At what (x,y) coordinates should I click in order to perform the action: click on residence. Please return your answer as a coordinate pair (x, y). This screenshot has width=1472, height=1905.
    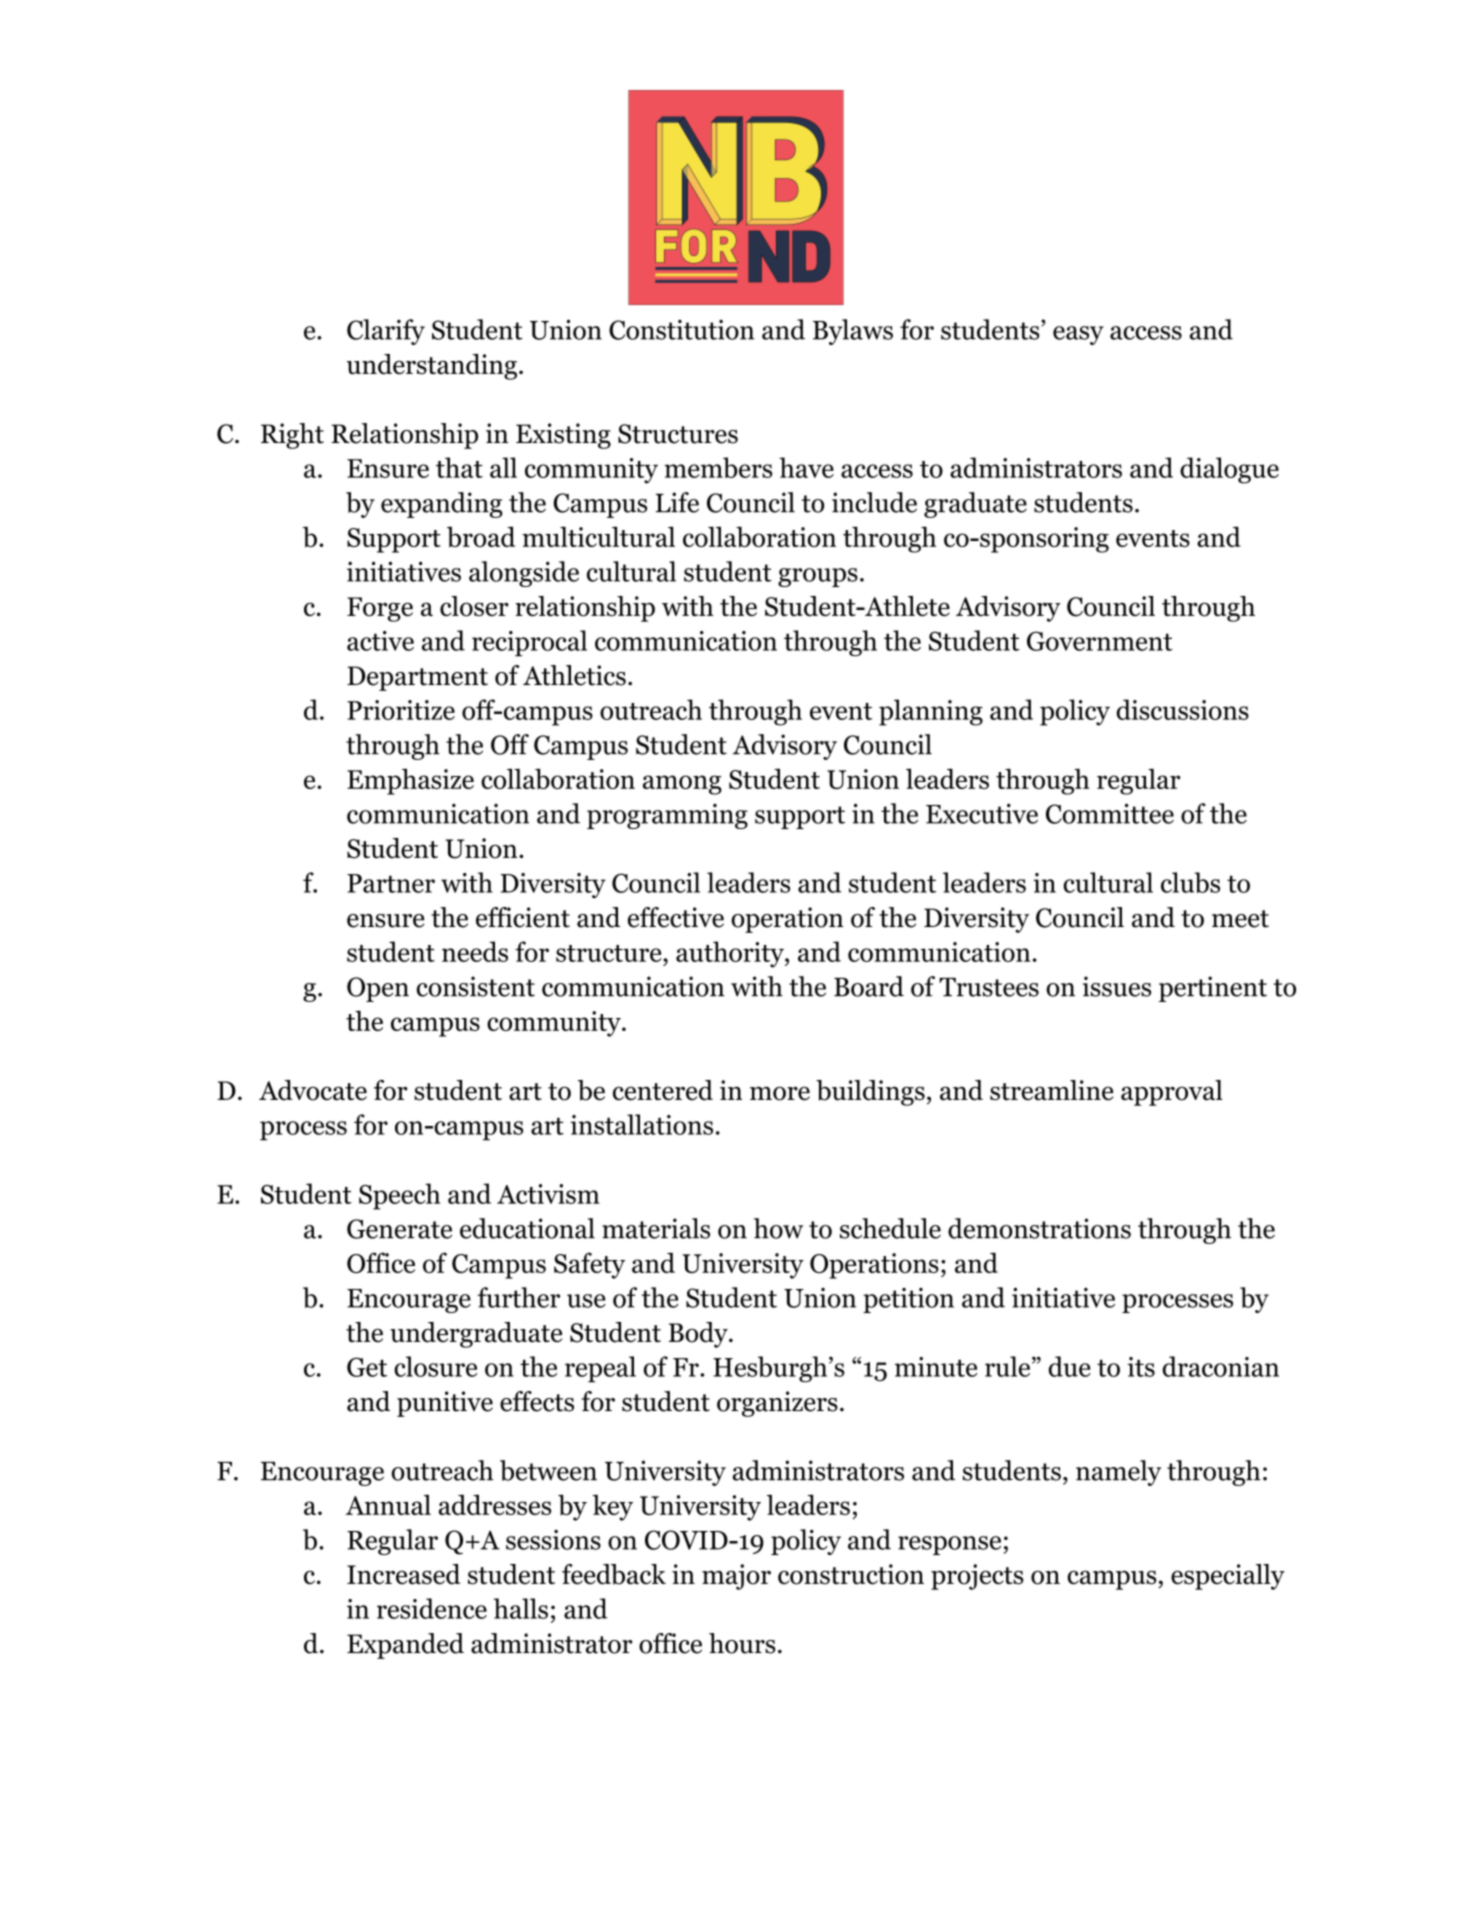
    Looking at the image, I should click on (432, 1608).
